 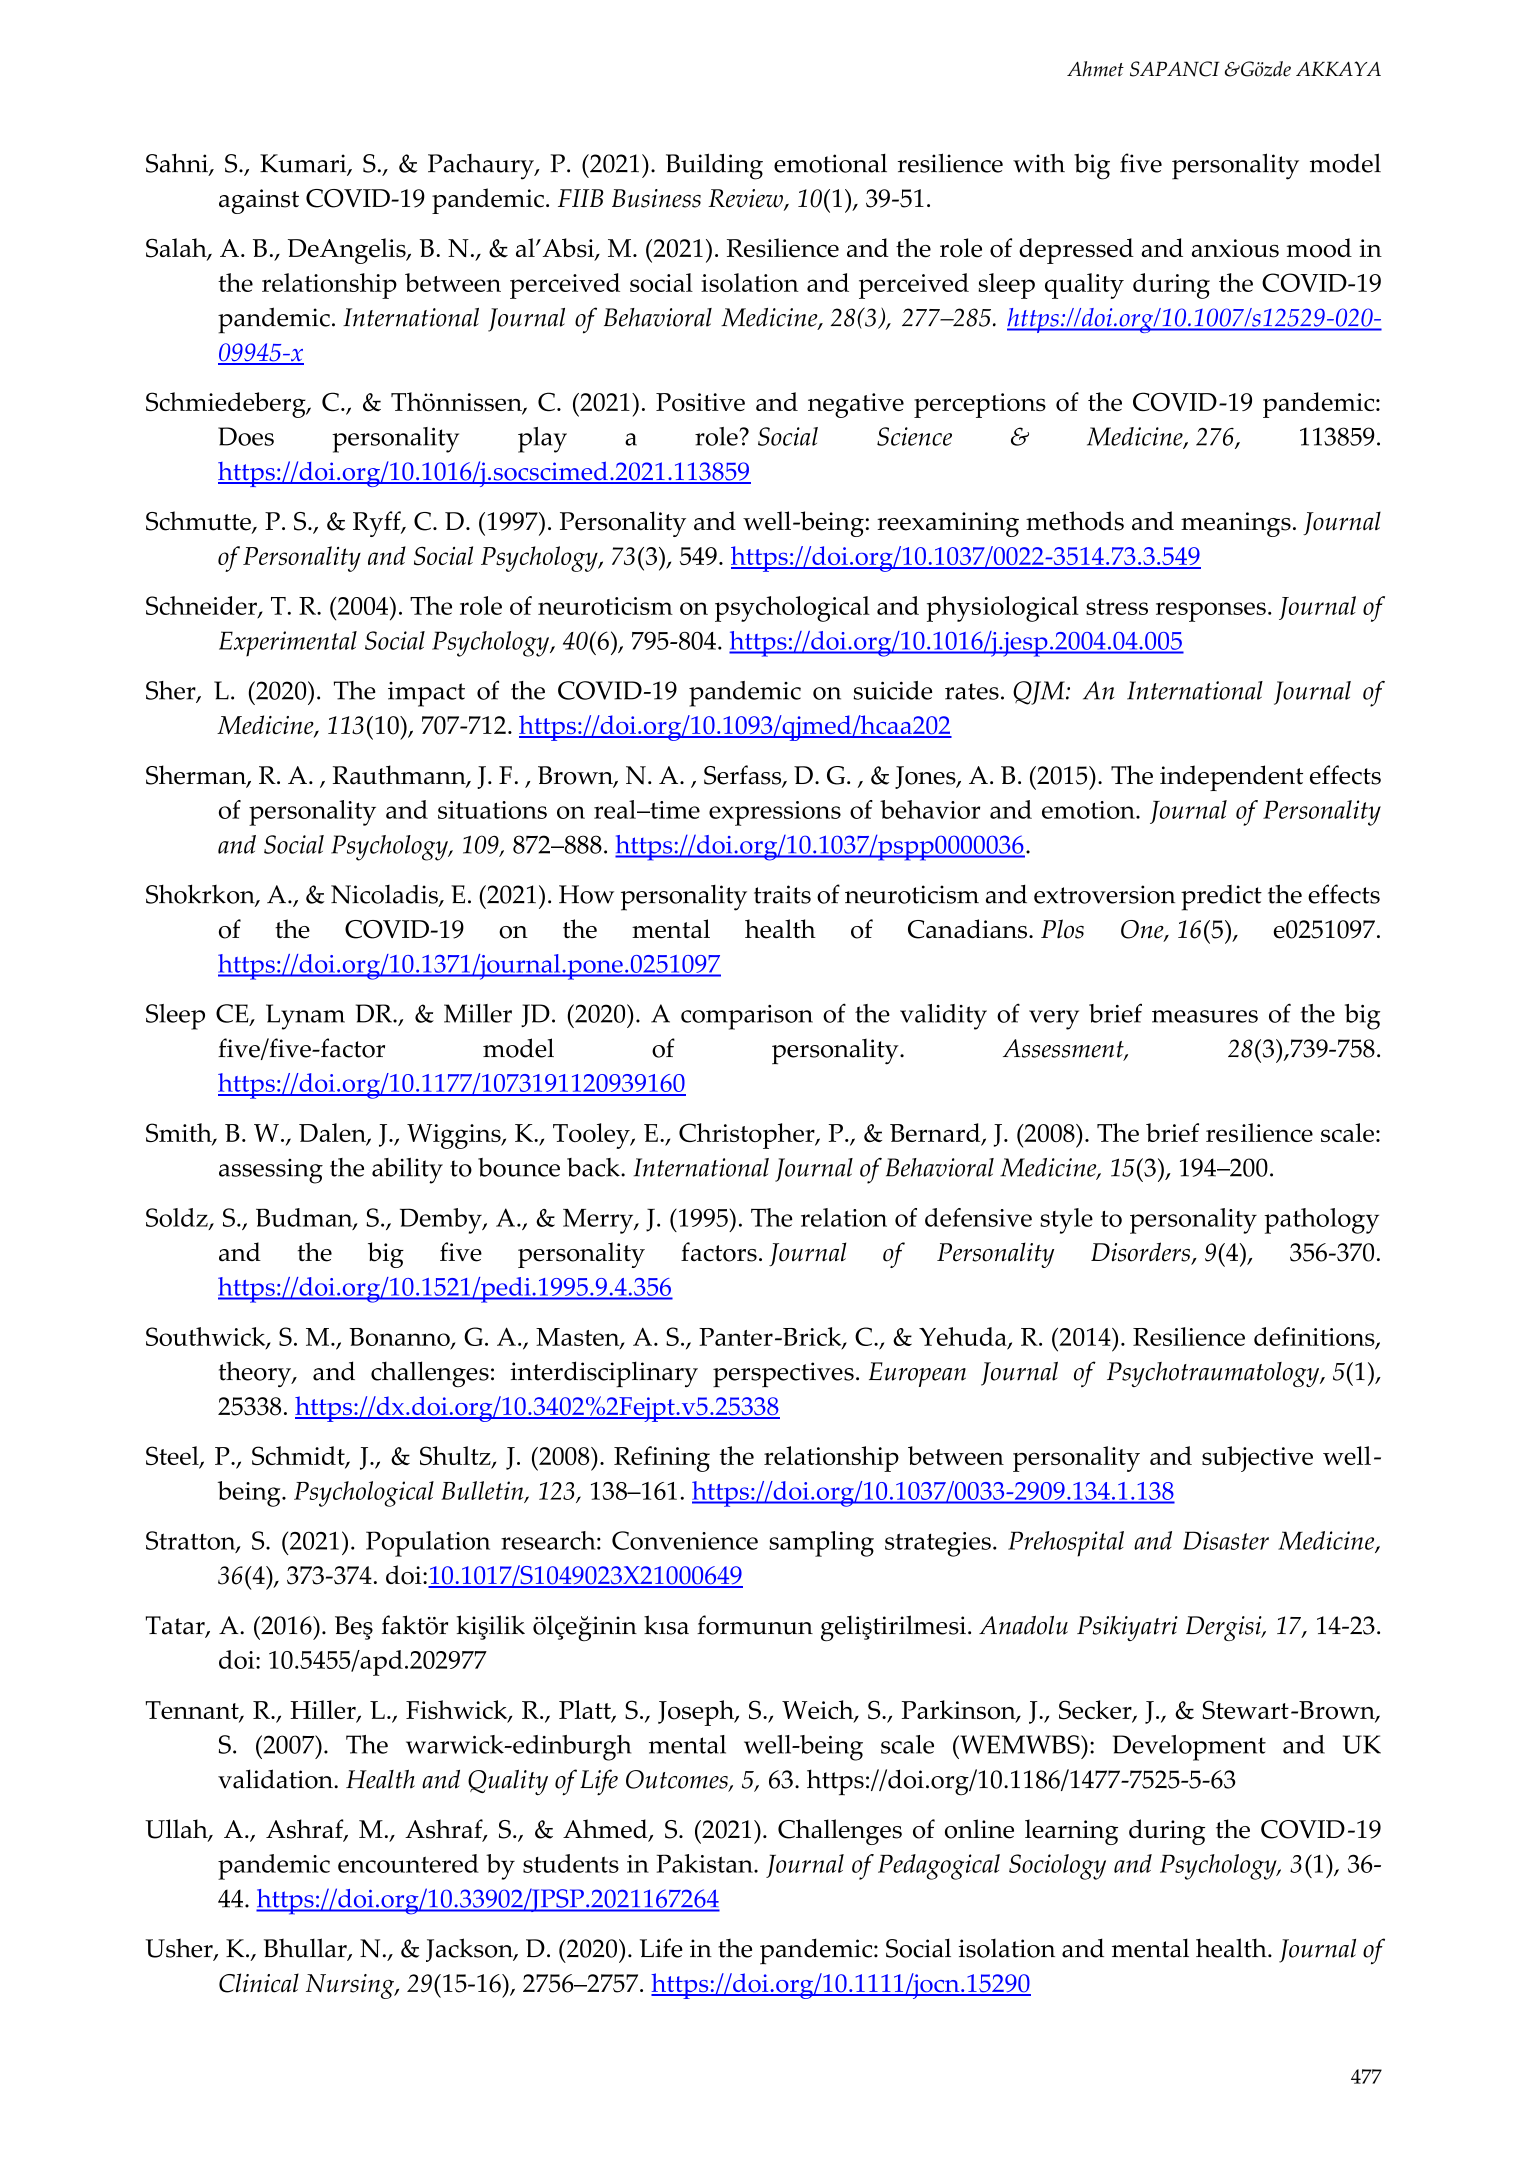 I want to click on perspectives, so click(x=783, y=1375).
